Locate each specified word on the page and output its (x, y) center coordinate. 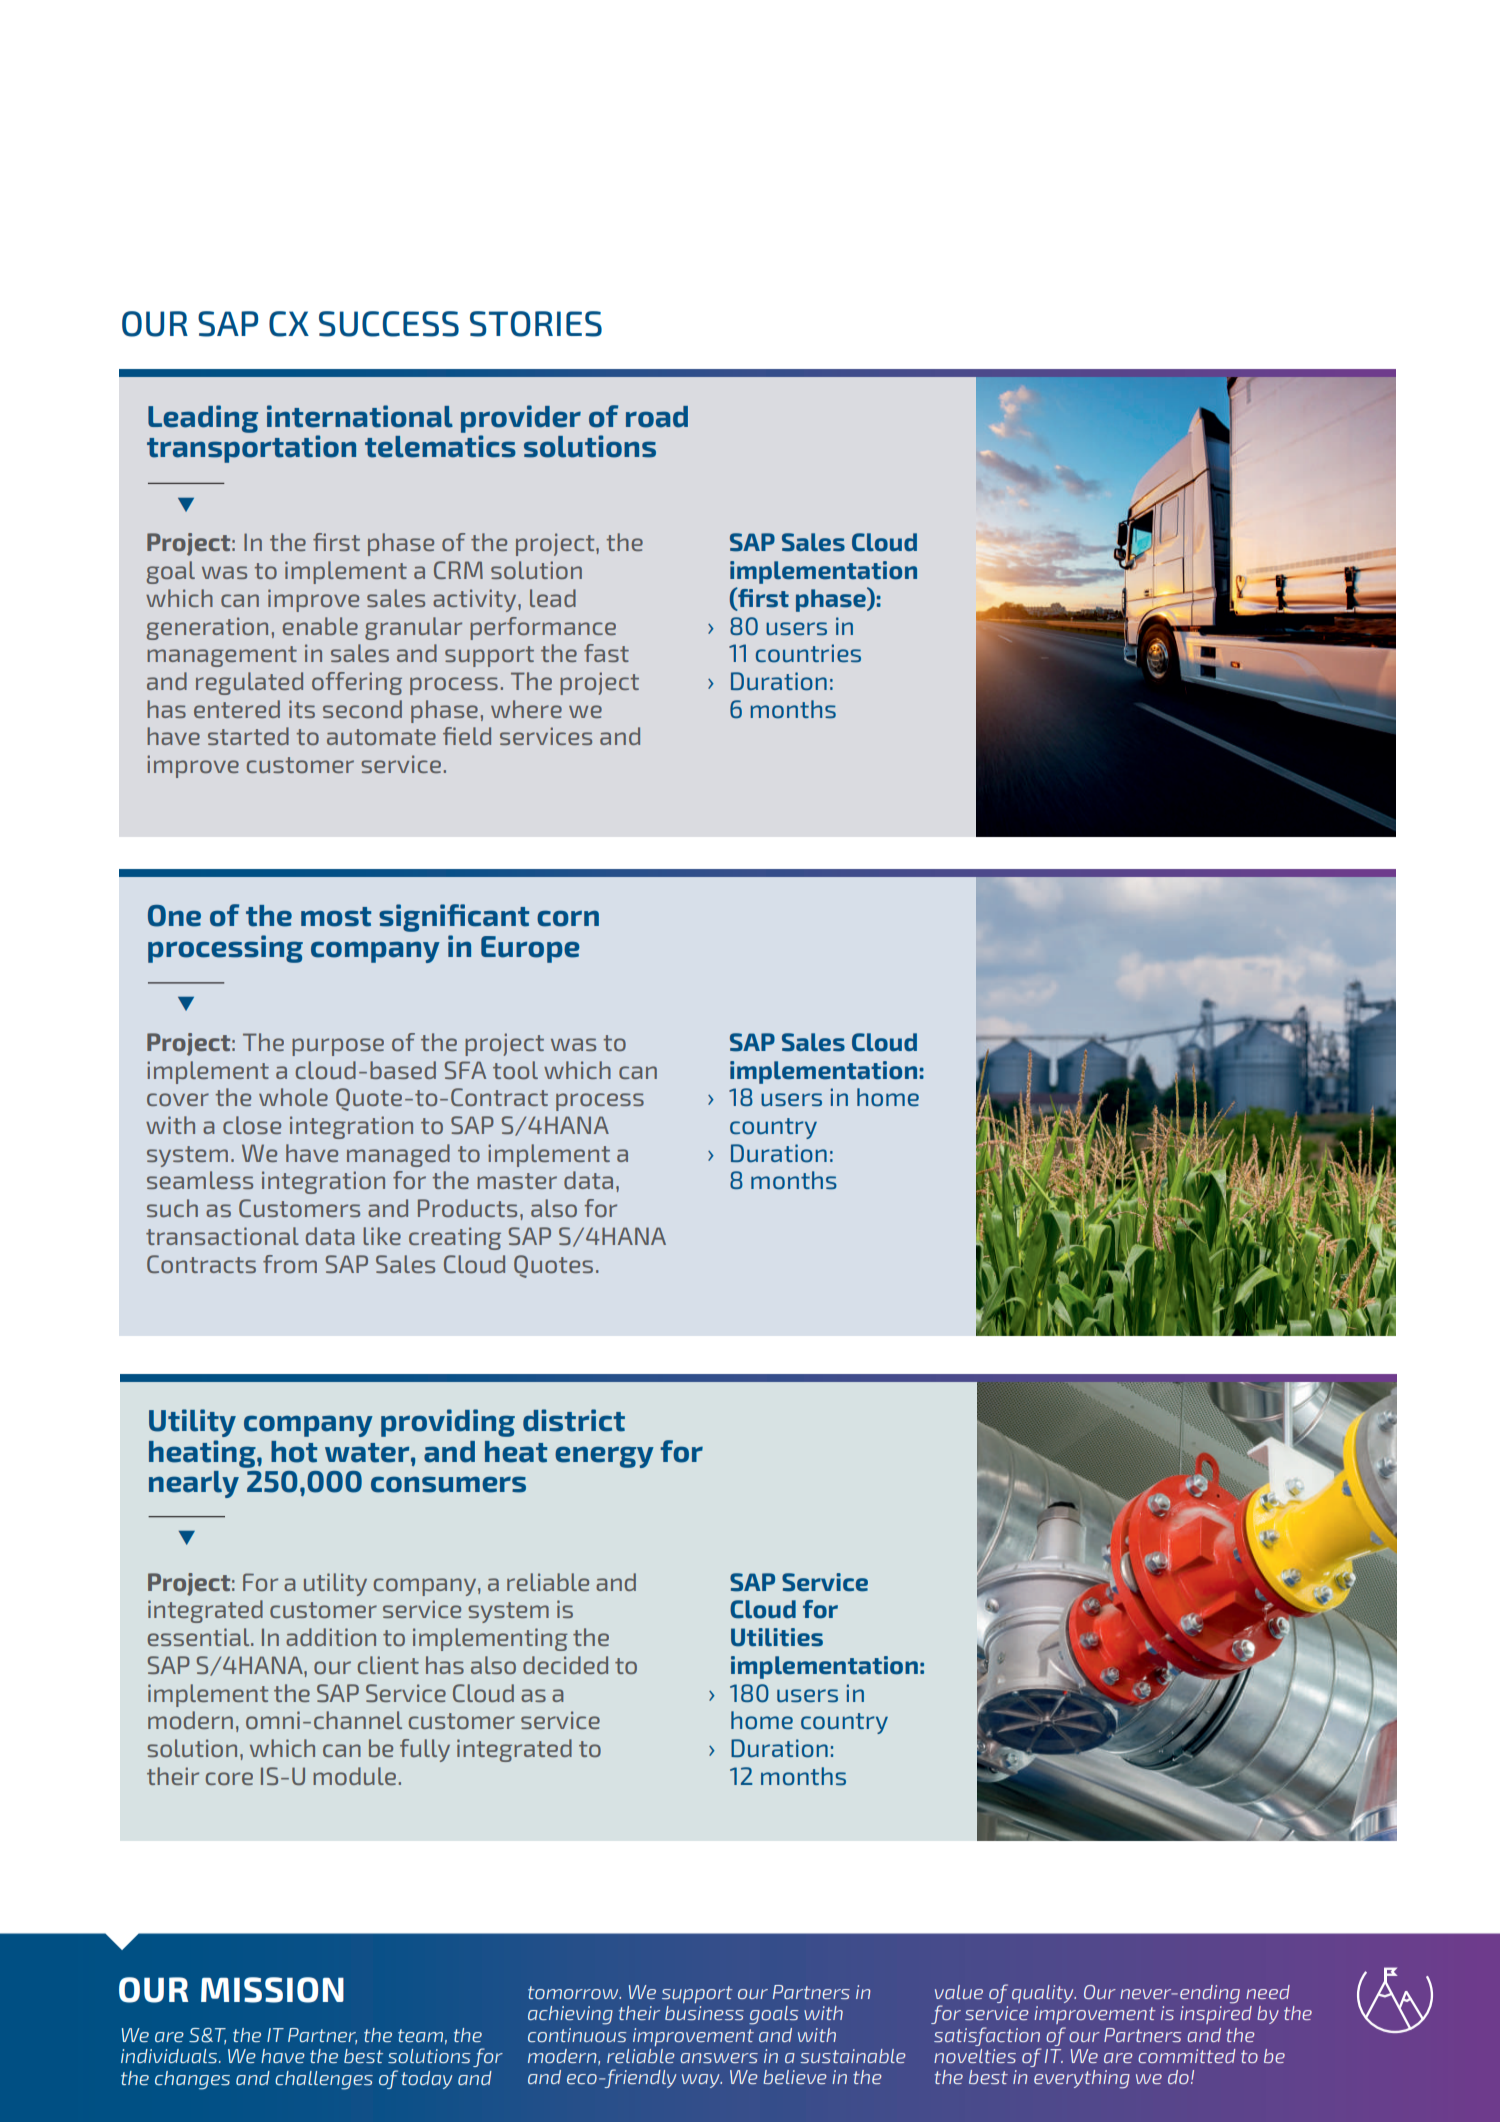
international (360, 416)
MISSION (272, 1990)
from (290, 1264)
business (704, 2013)
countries (808, 653)
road (657, 417)
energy (604, 1457)
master (517, 1181)
